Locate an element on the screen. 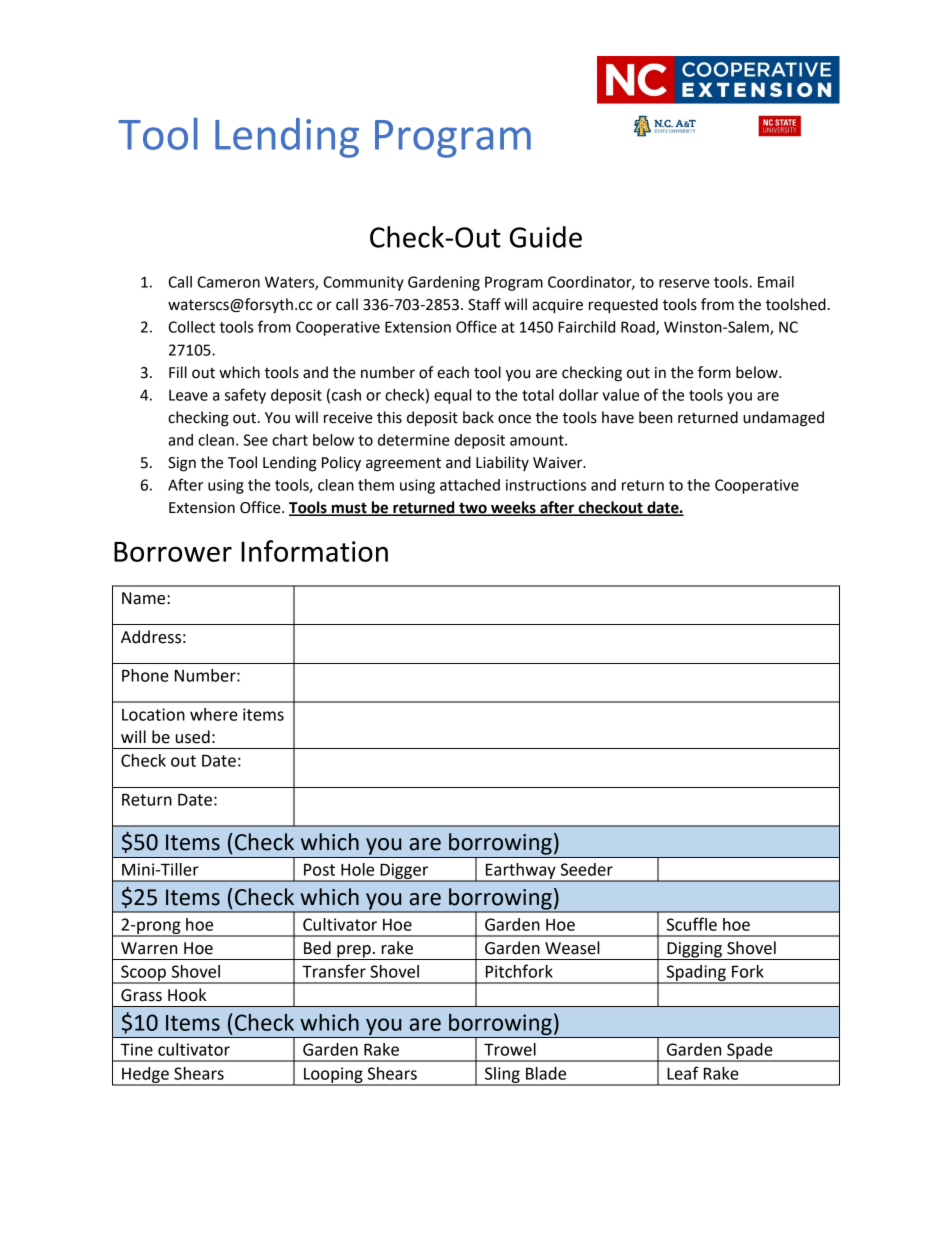 This screenshot has width=952, height=1233. Staff is located at coordinates (484, 304).
